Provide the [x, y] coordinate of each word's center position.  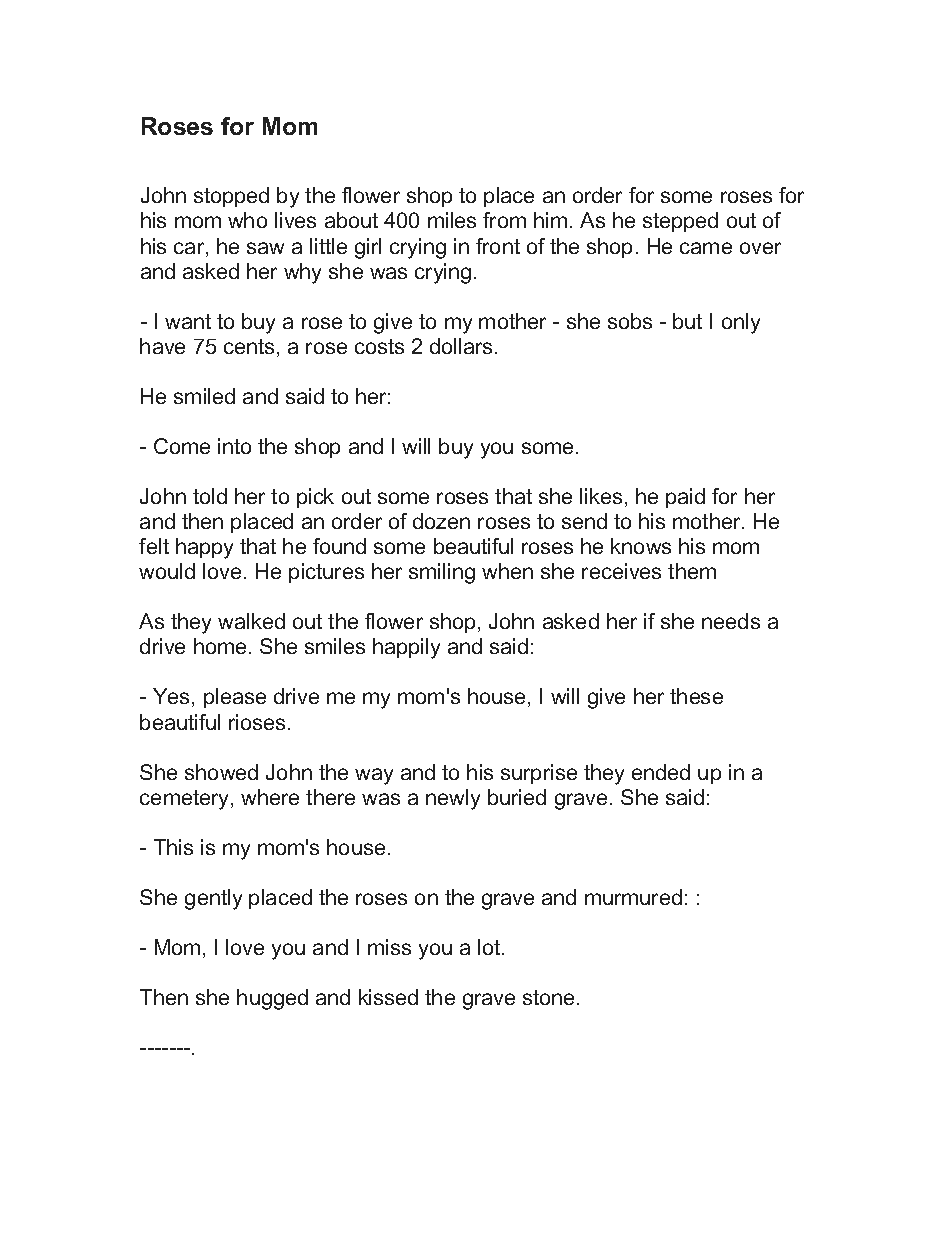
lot [490, 947]
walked [251, 621]
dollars [461, 346]
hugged [272, 999]
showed [221, 772]
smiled [204, 396]
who [247, 220]
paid [685, 498]
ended [661, 772]
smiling [442, 573]
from [504, 220]
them [692, 571]
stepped [680, 222]
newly [453, 799]
